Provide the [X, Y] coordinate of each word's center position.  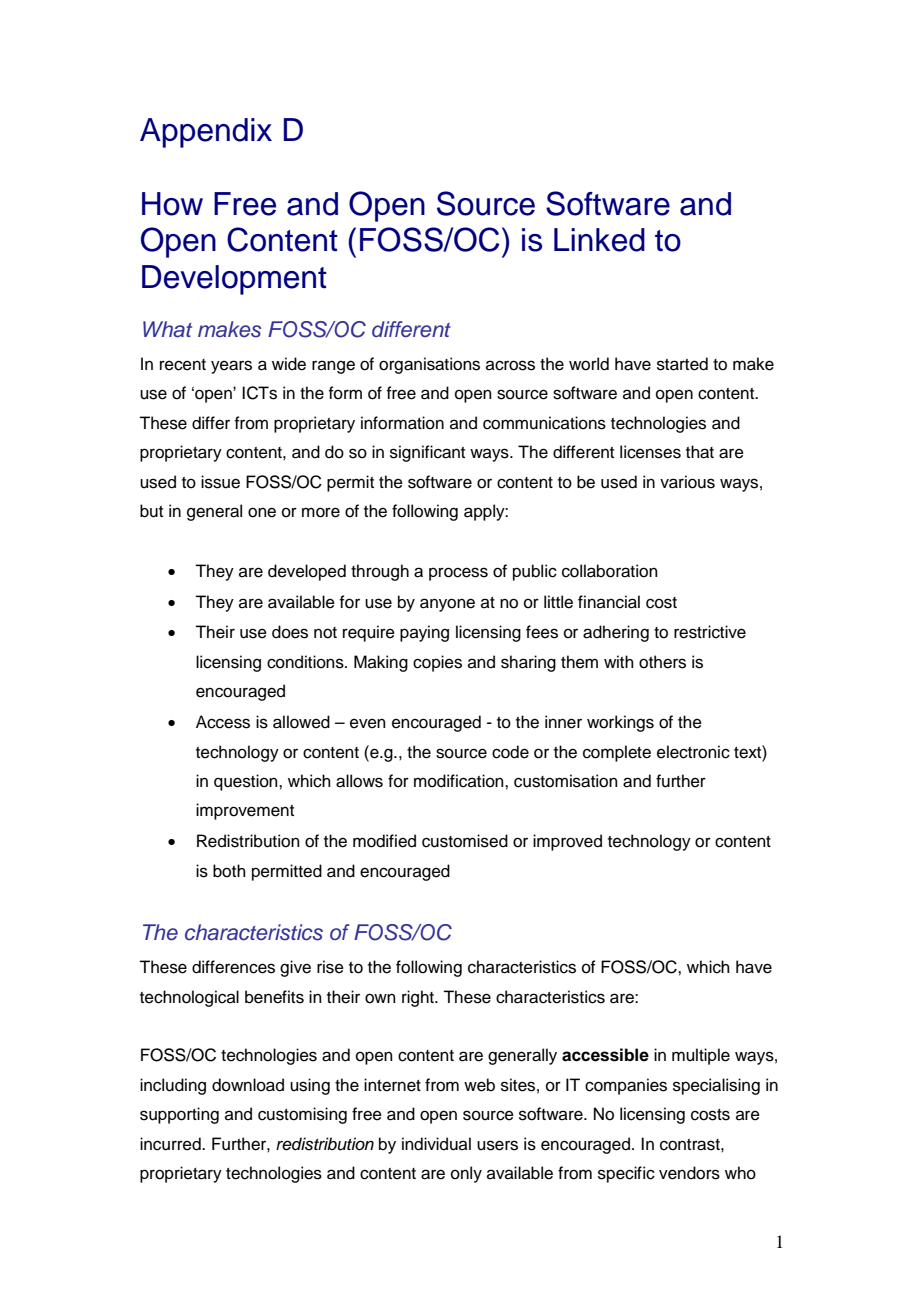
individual [436, 1144]
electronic [693, 752]
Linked [599, 240]
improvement [245, 811]
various [687, 482]
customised [465, 841]
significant [427, 453]
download [248, 1085]
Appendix [206, 133]
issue [220, 482]
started [682, 364]
